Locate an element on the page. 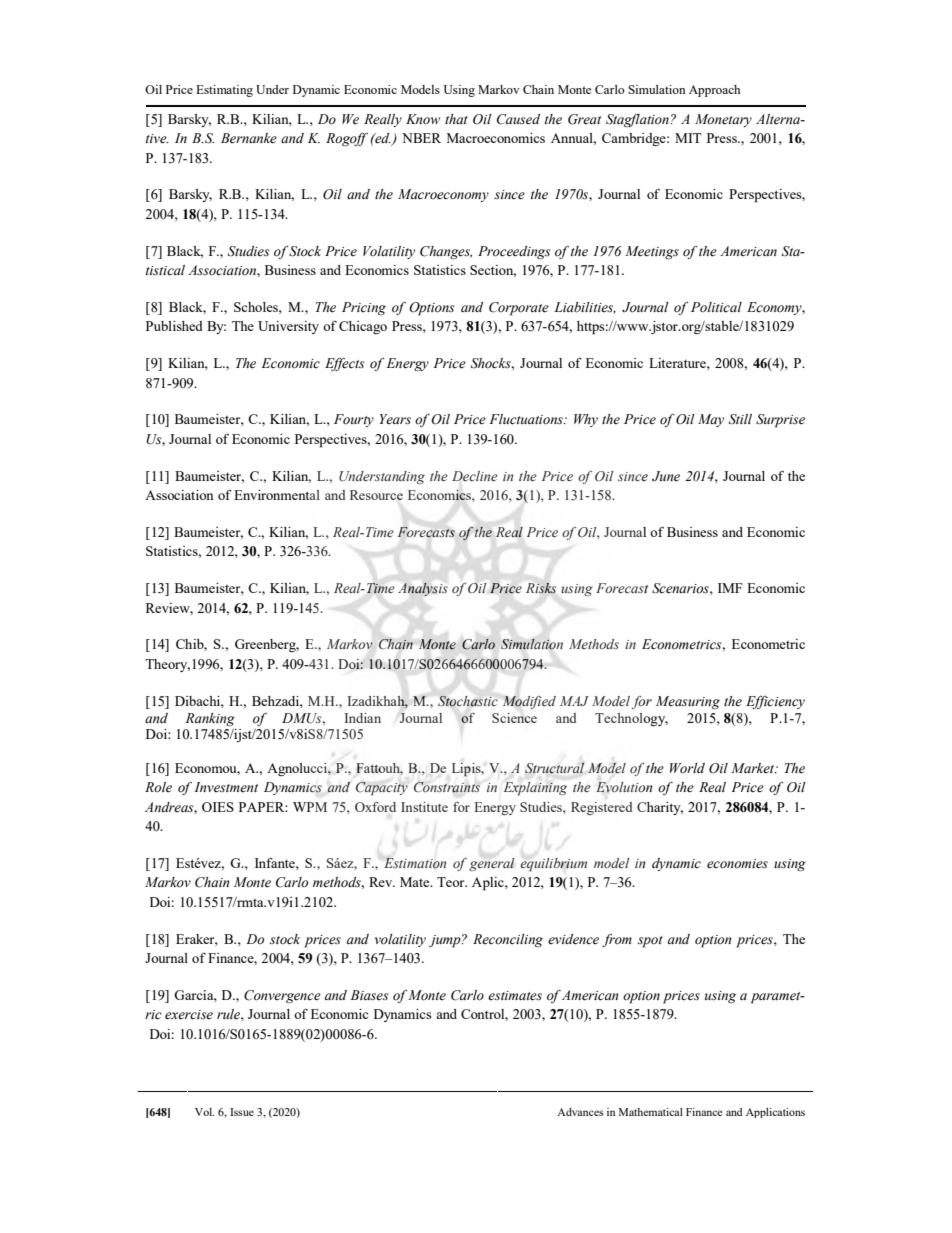  Bernanke is located at coordinates (249, 138).
